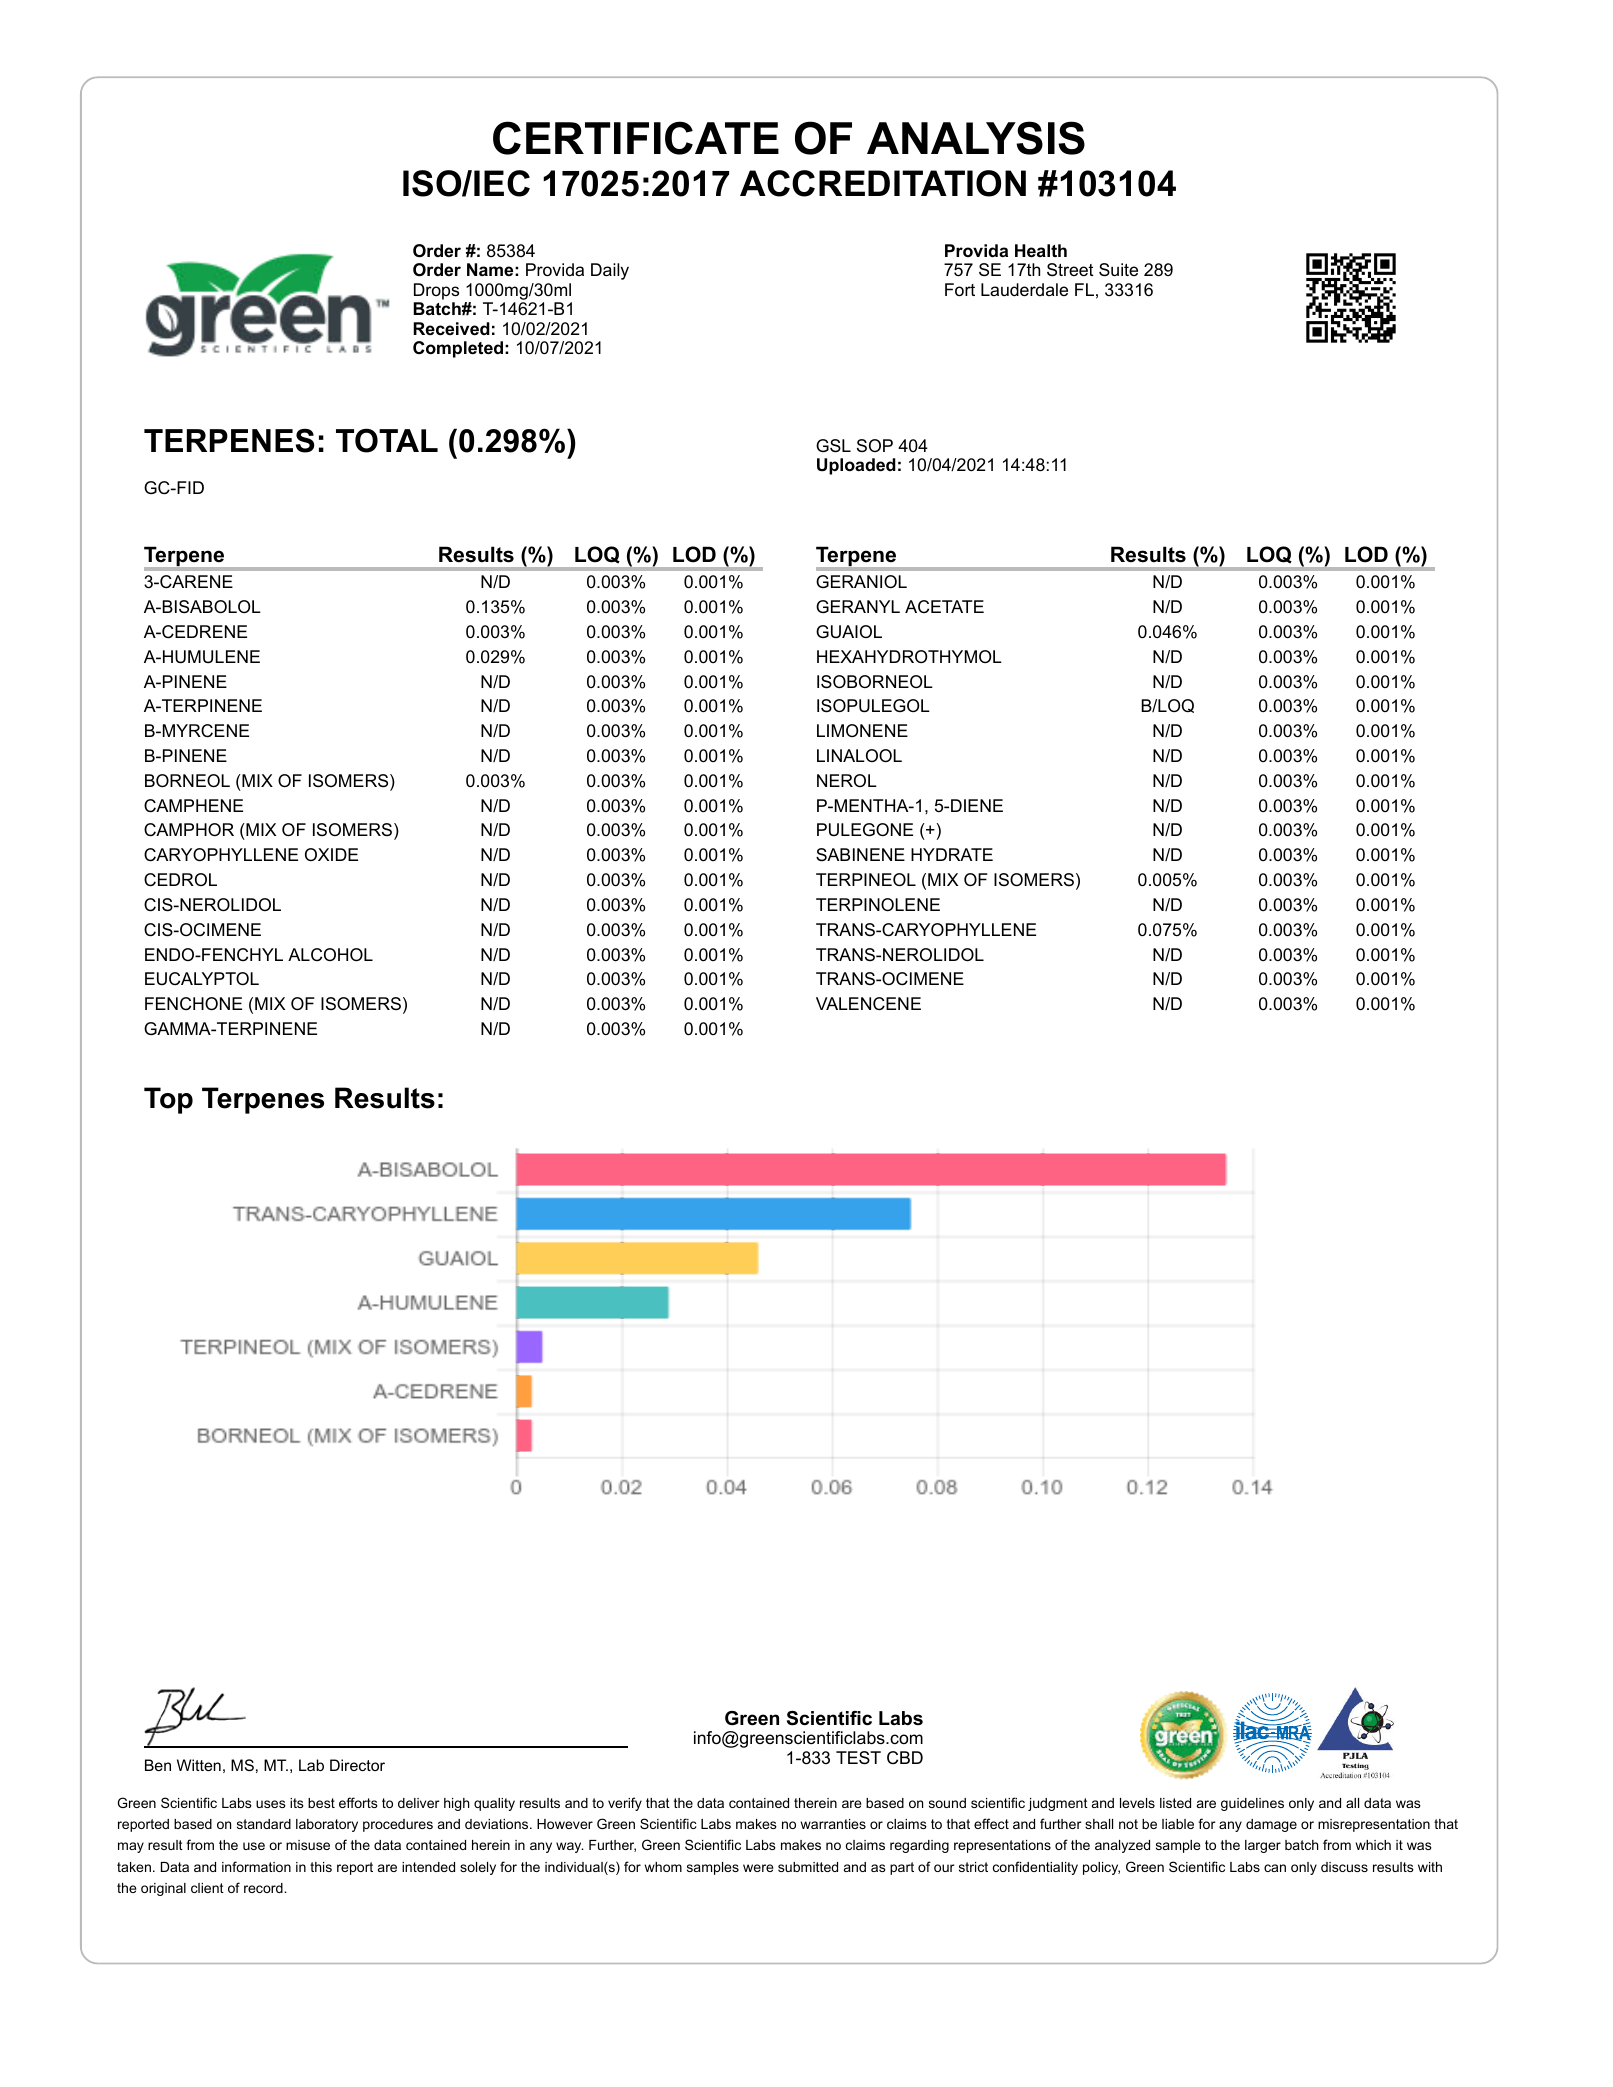 The width and height of the page is (1613, 2087). What do you see at coordinates (1118, 270) in the page?
I see `Suite` at bounding box center [1118, 270].
